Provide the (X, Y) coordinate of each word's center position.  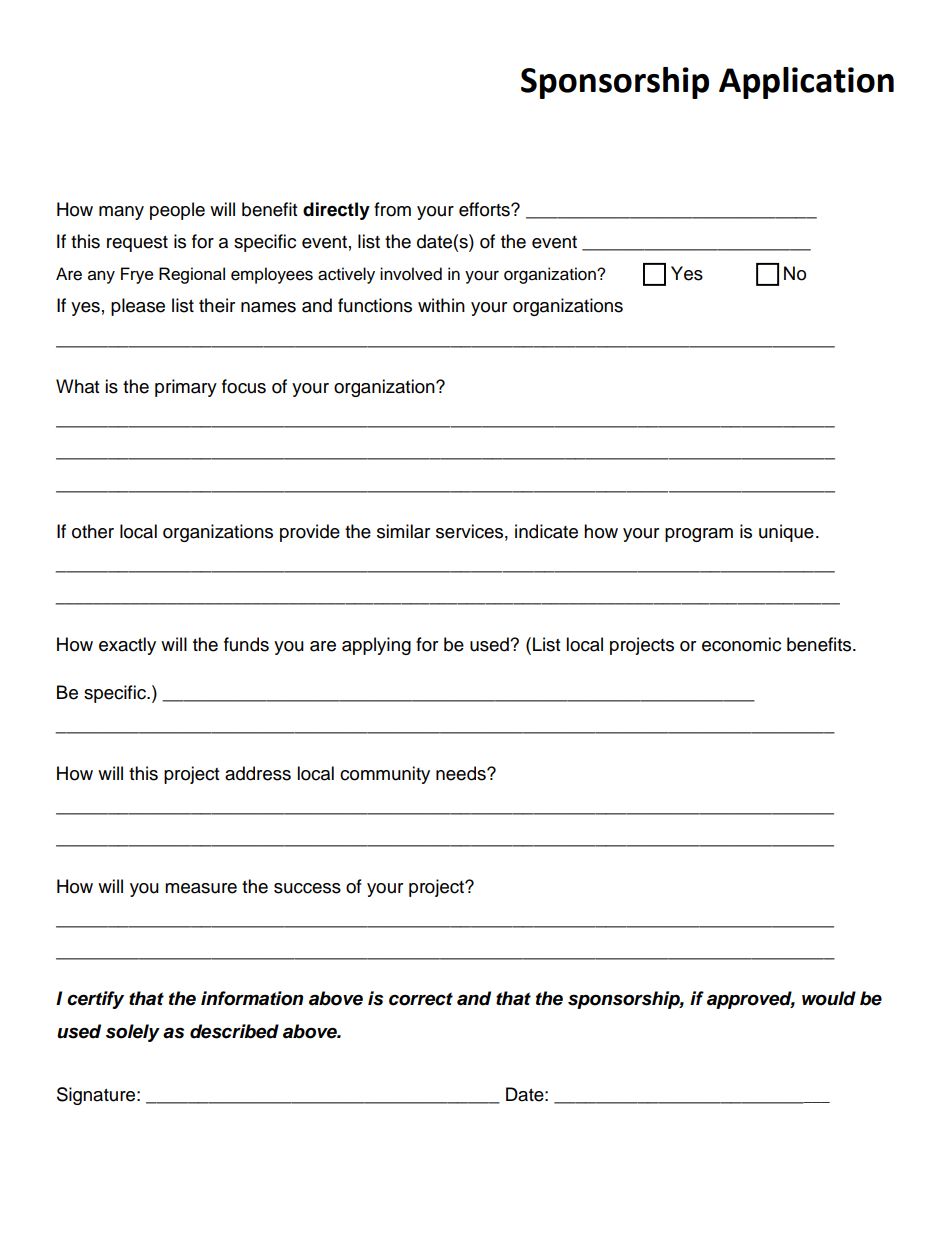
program (699, 535)
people (177, 211)
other (93, 531)
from (392, 209)
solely (133, 1033)
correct (421, 999)
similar (403, 531)
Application (806, 83)
